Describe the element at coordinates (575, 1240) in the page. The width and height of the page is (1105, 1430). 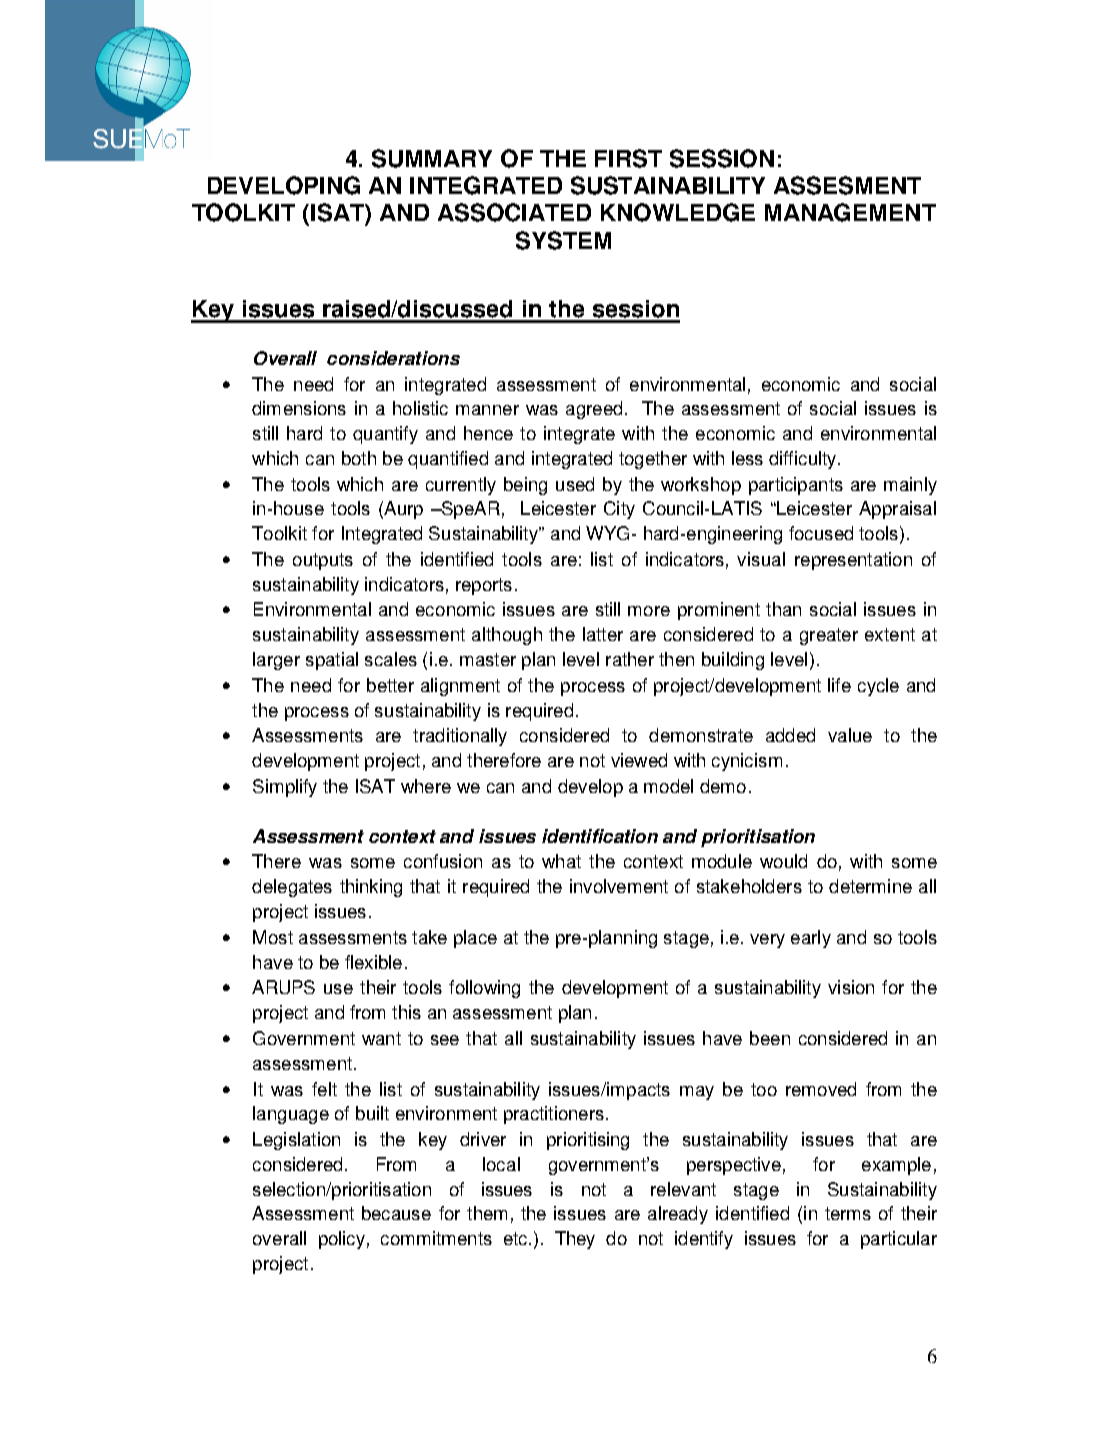
I see `They` at that location.
